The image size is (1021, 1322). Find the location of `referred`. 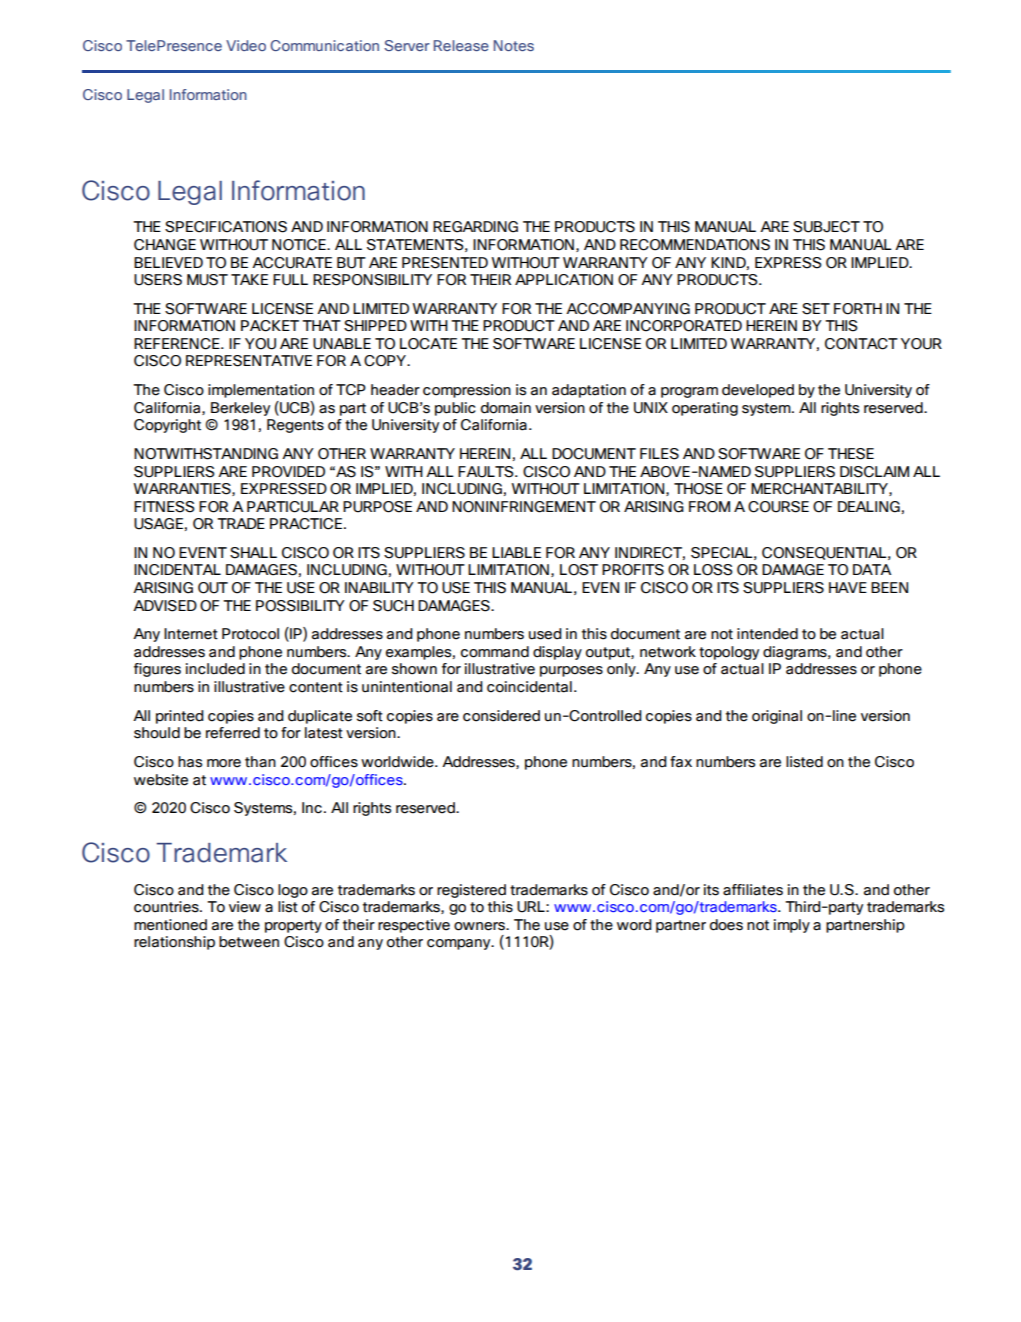

referred is located at coordinates (233, 733).
